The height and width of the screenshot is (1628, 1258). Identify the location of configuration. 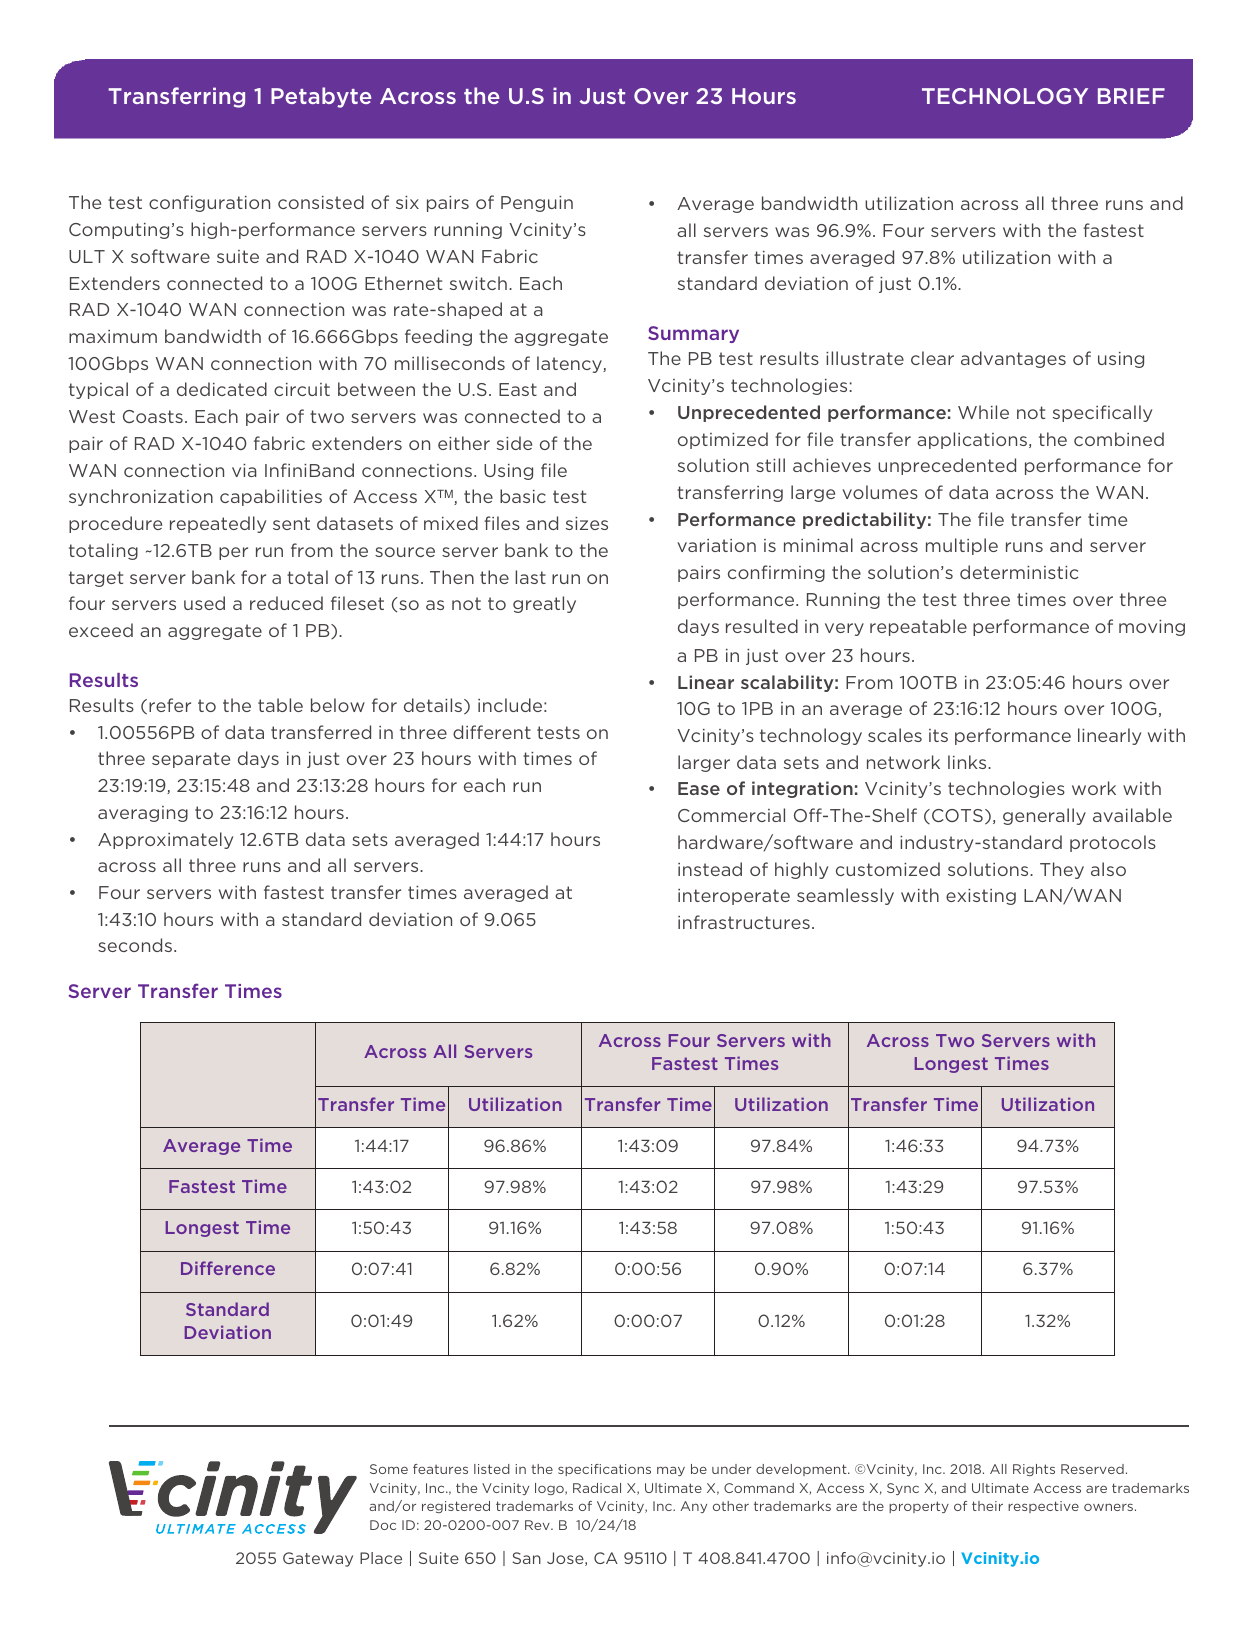
(209, 203).
